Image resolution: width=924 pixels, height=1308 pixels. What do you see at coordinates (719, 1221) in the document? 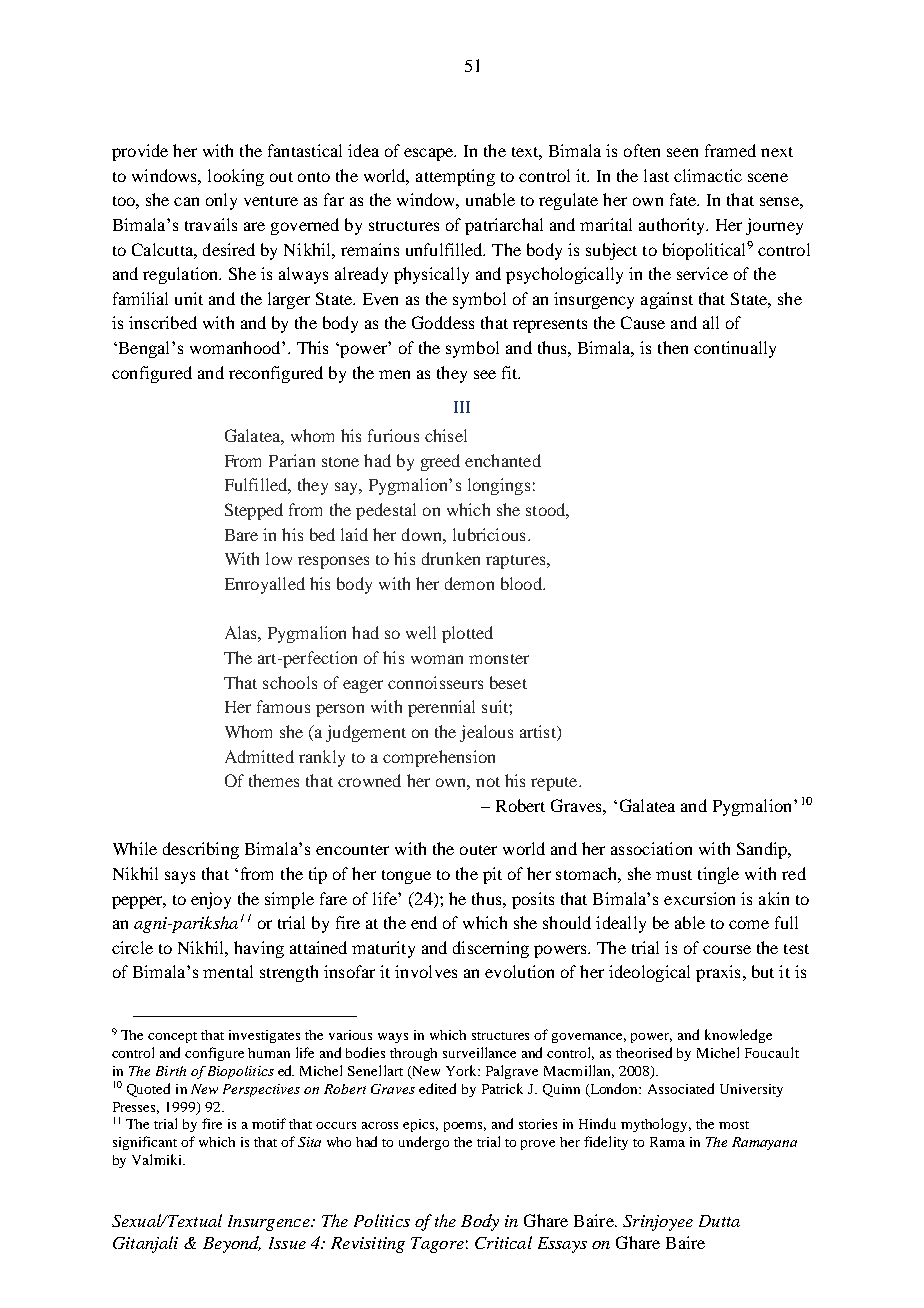
I see `Dutta` at bounding box center [719, 1221].
